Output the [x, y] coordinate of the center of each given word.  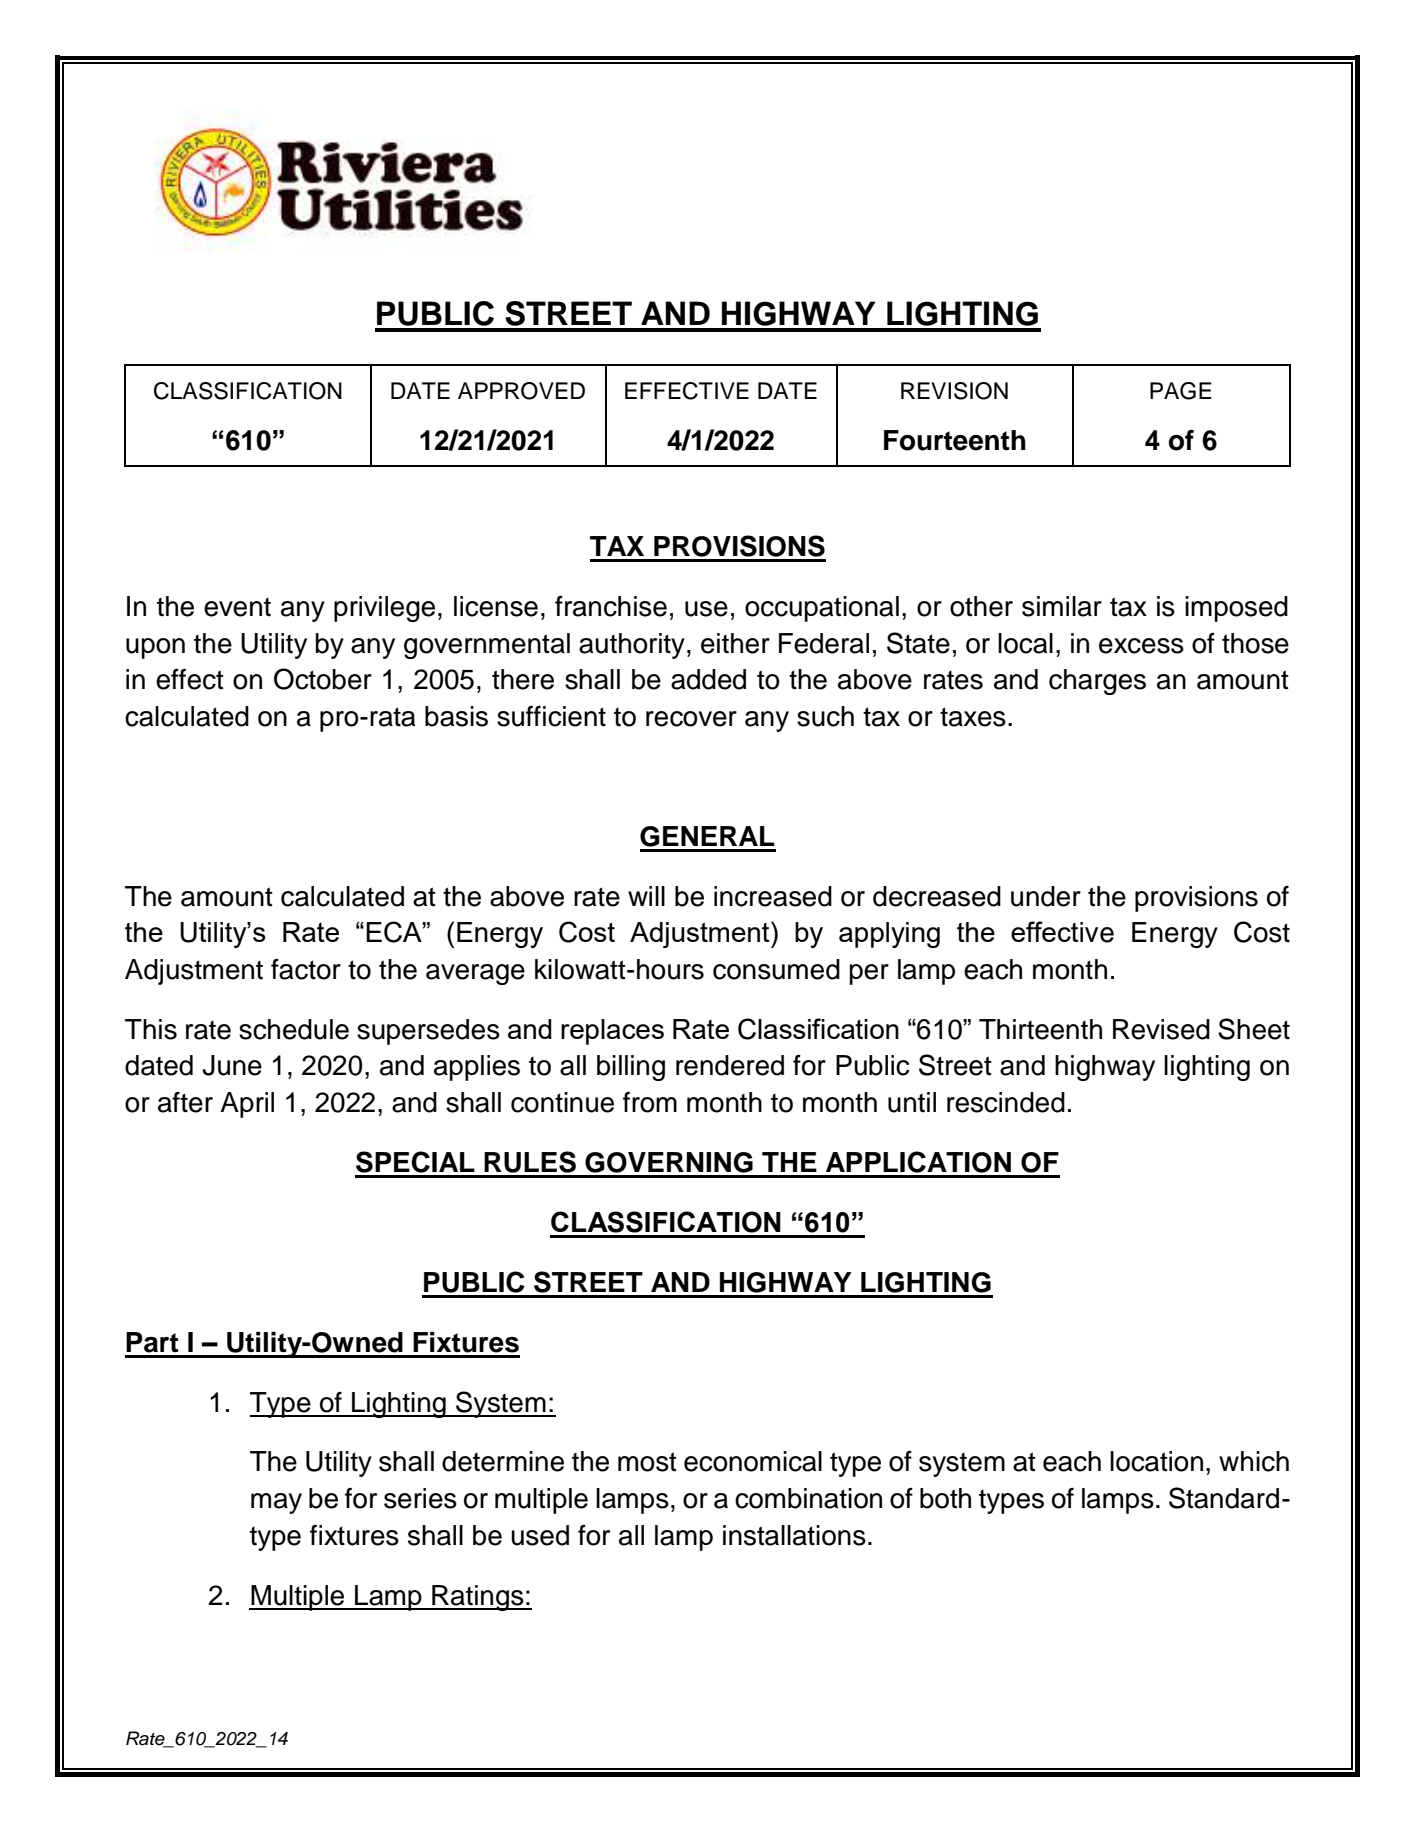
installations [794, 1535]
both [945, 1498]
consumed [776, 969]
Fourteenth [955, 440]
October [323, 679]
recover [691, 719]
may [276, 1503]
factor [306, 969]
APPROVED [521, 391]
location [1156, 1461]
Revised [1161, 1029]
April [247, 1105]
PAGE [1181, 391]
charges [1097, 682]
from [650, 1102]
